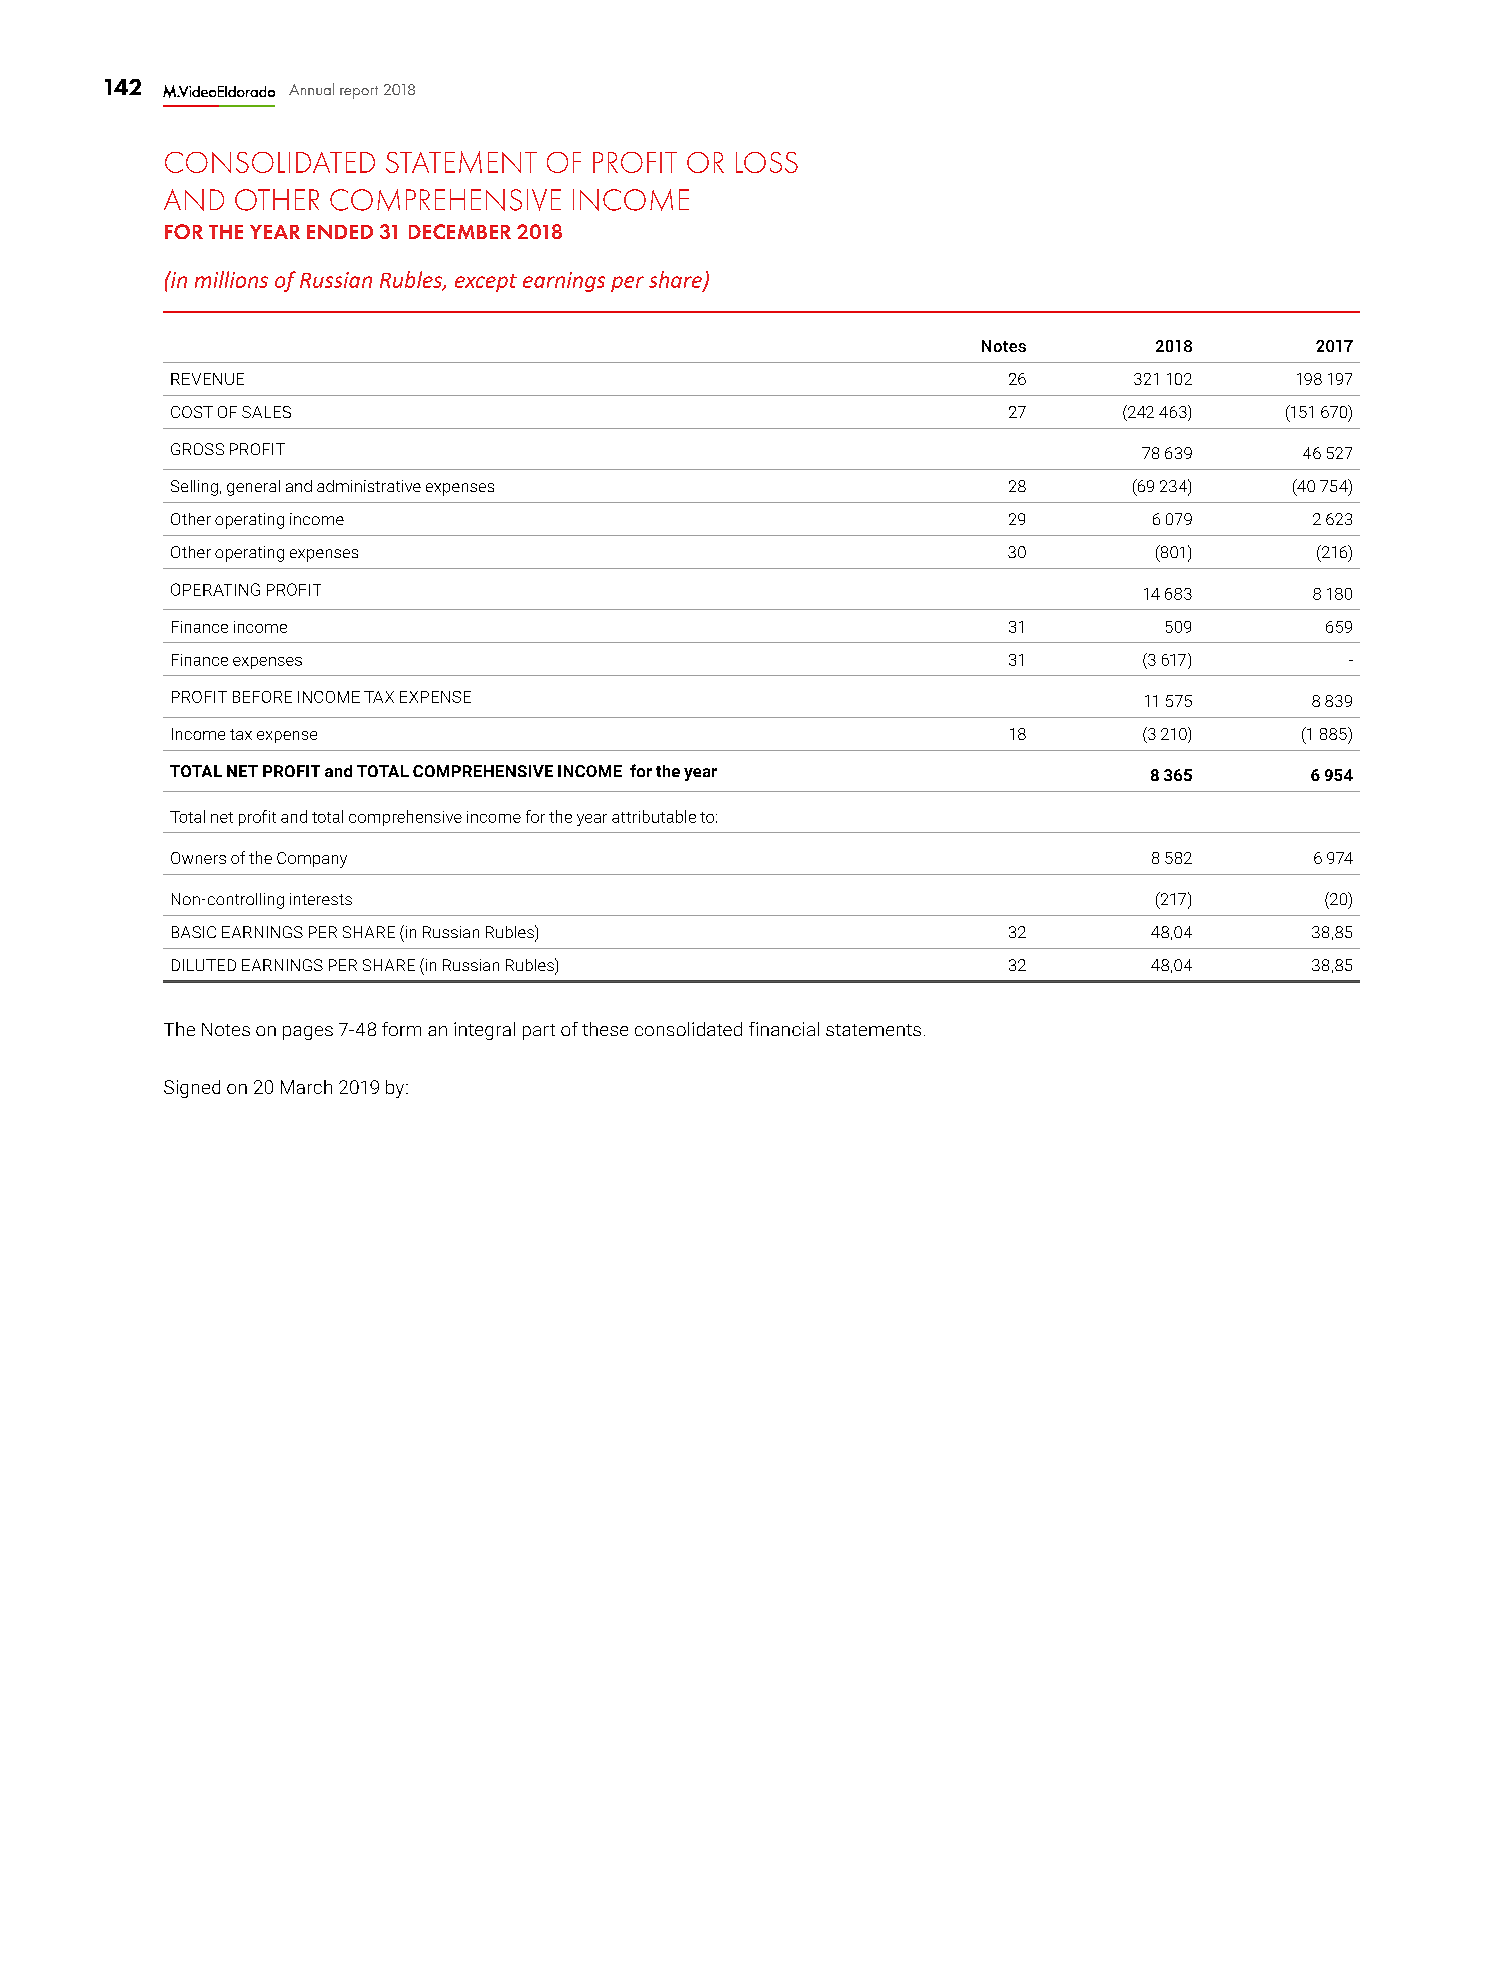  Describe the element at coordinates (207, 379) in the document. I see `REVENUE` at that location.
